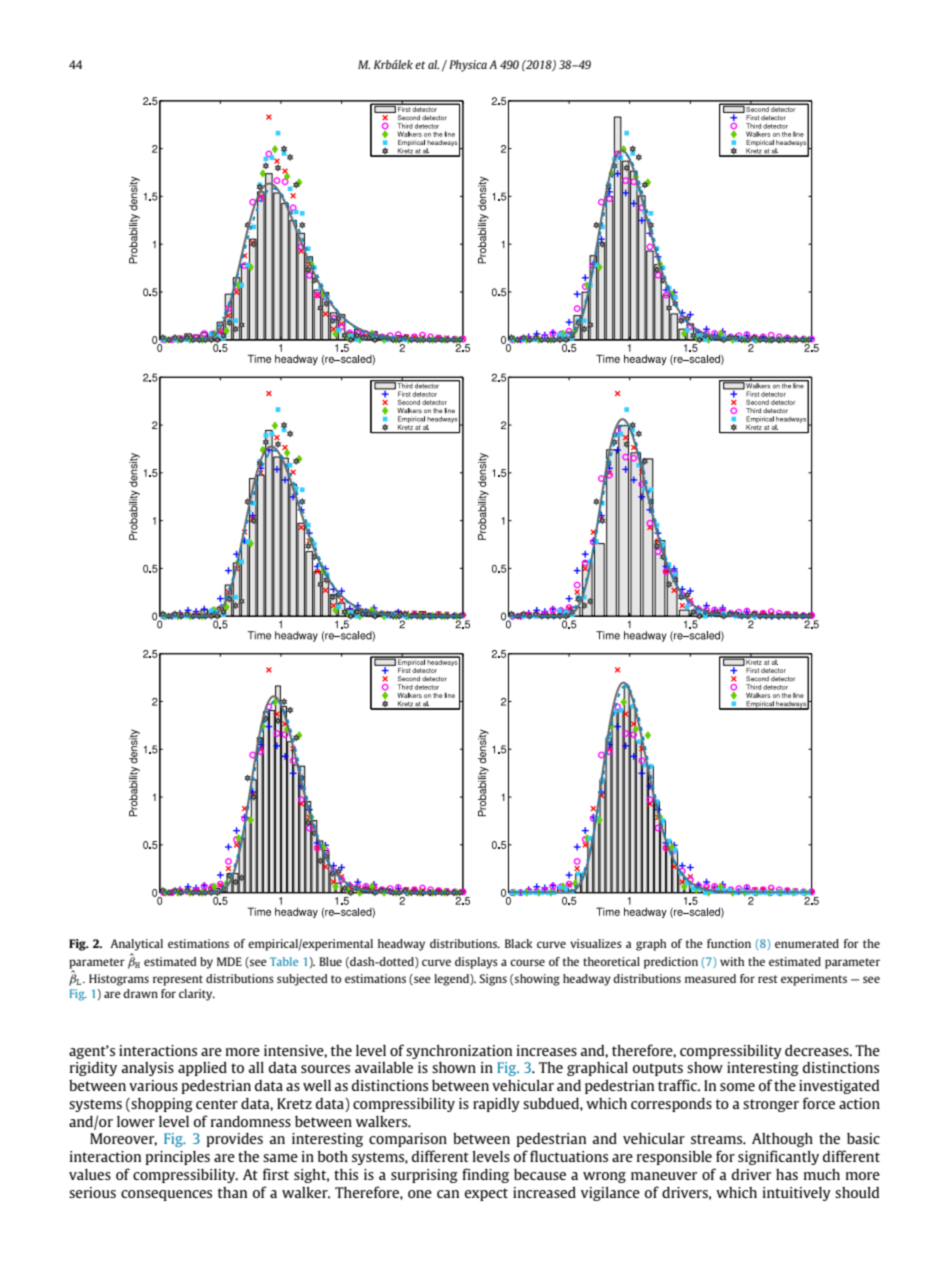 This screenshot has width=944, height=1288. I want to click on expect, so click(486, 1194).
